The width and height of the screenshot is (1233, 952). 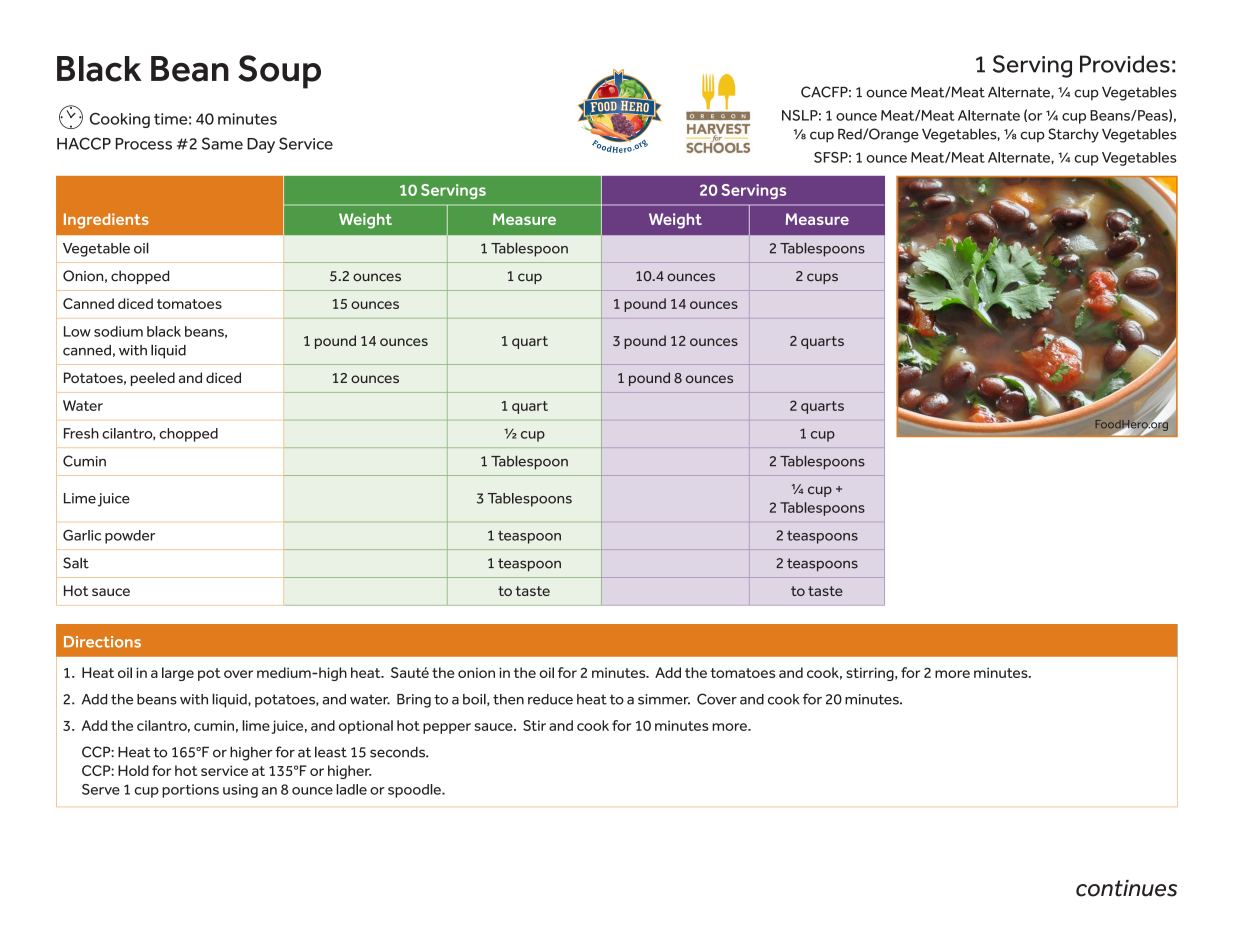 I want to click on Soup, so click(x=279, y=72).
